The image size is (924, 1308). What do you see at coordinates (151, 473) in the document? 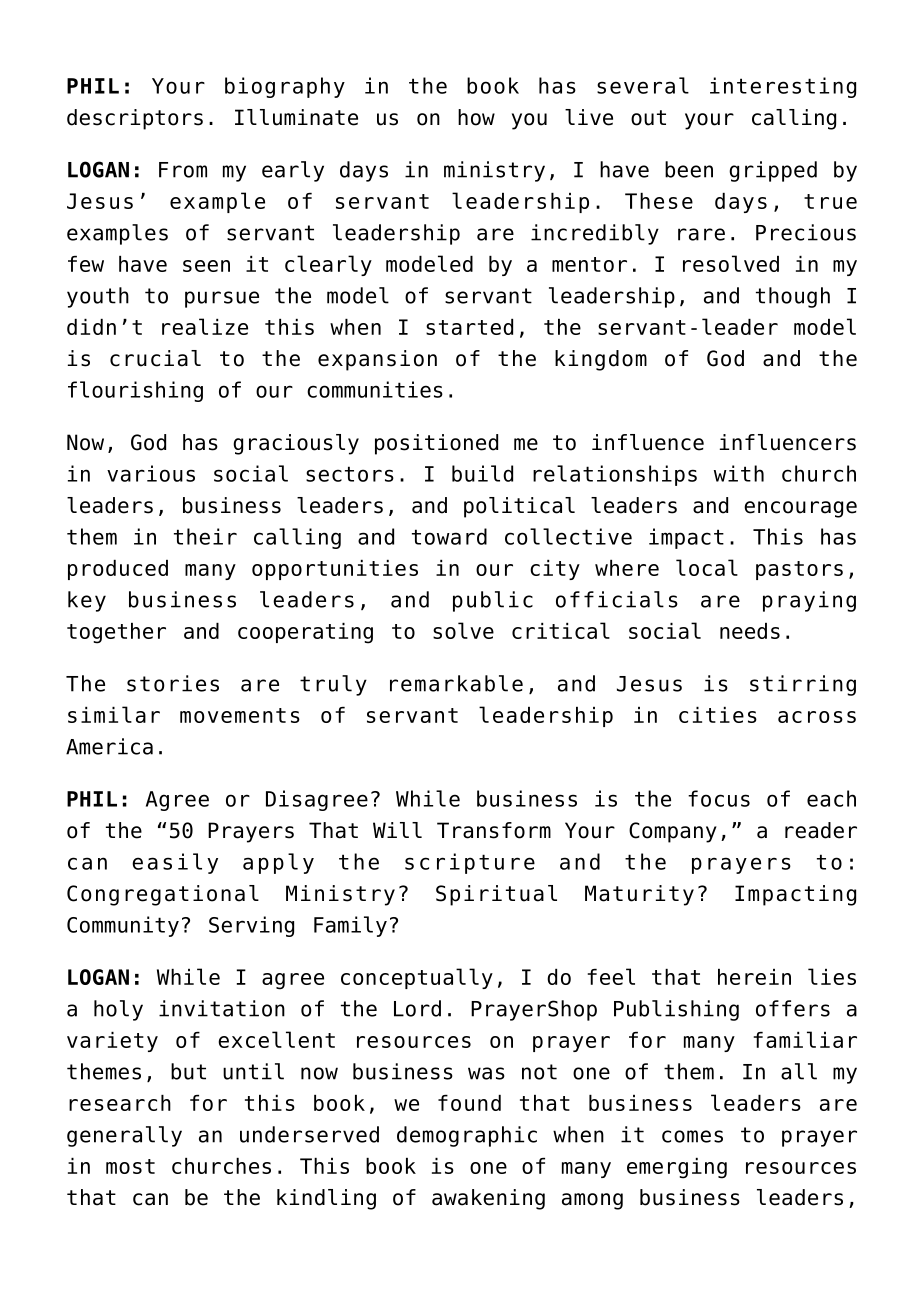
I see `various` at bounding box center [151, 473].
